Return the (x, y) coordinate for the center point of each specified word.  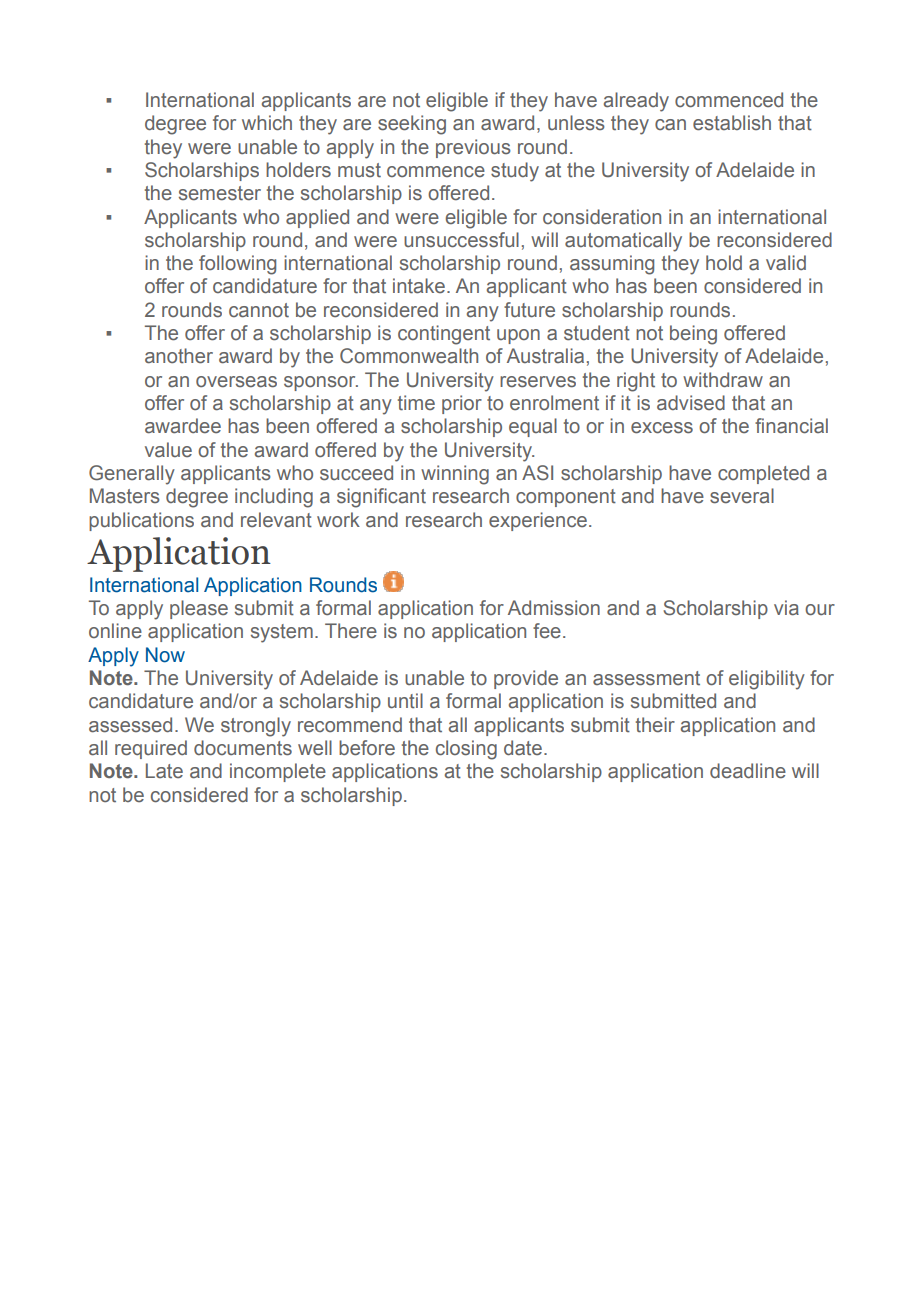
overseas (236, 382)
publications (141, 521)
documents (243, 748)
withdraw (723, 380)
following (237, 265)
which (267, 123)
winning (455, 475)
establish (732, 123)
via (786, 608)
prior (462, 404)
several (742, 496)
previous (473, 148)
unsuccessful (461, 240)
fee (547, 631)
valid (786, 262)
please (199, 609)
